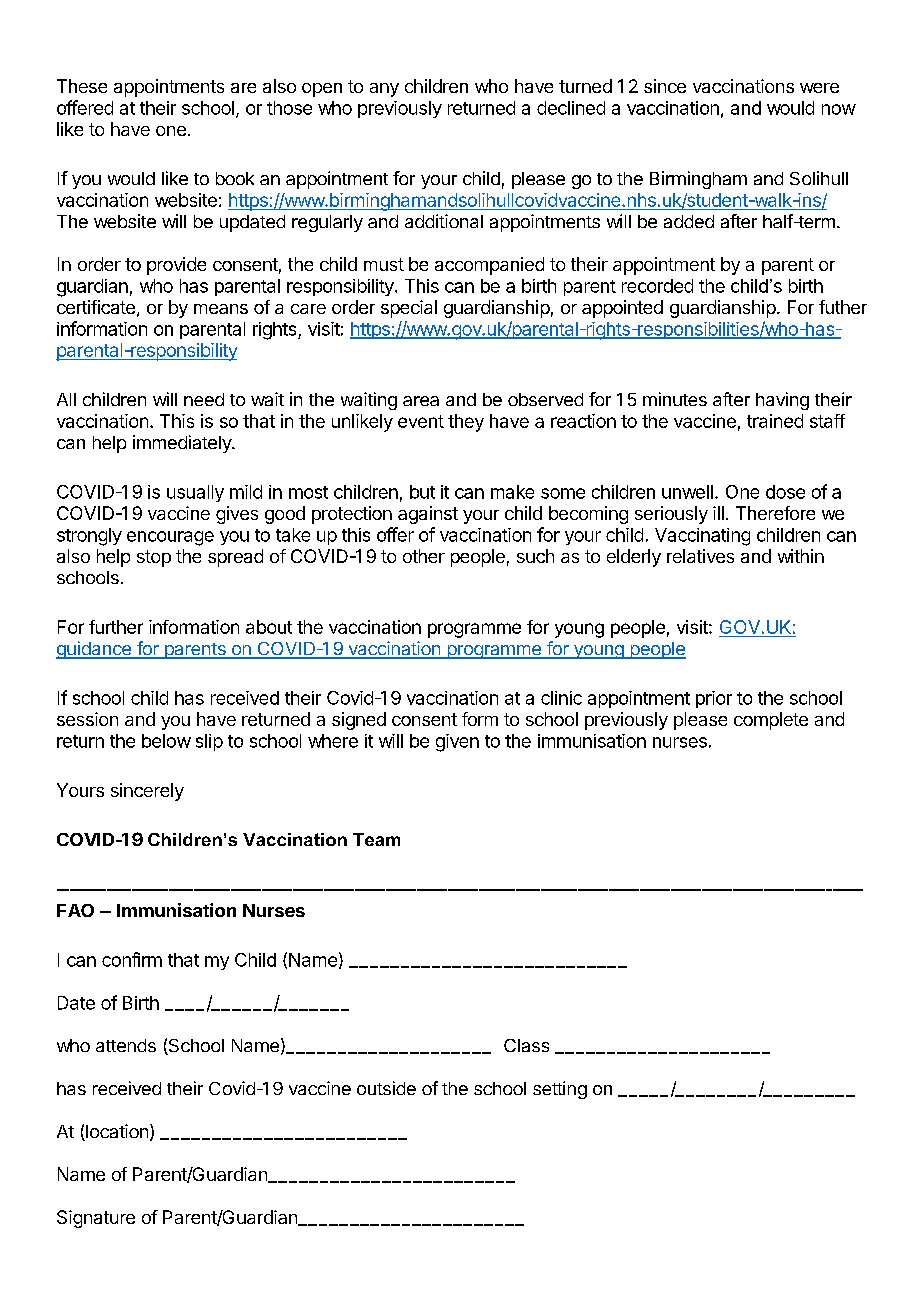 This page has width=924, height=1308. What do you see at coordinates (96, 1219) in the page?
I see `Signature` at bounding box center [96, 1219].
